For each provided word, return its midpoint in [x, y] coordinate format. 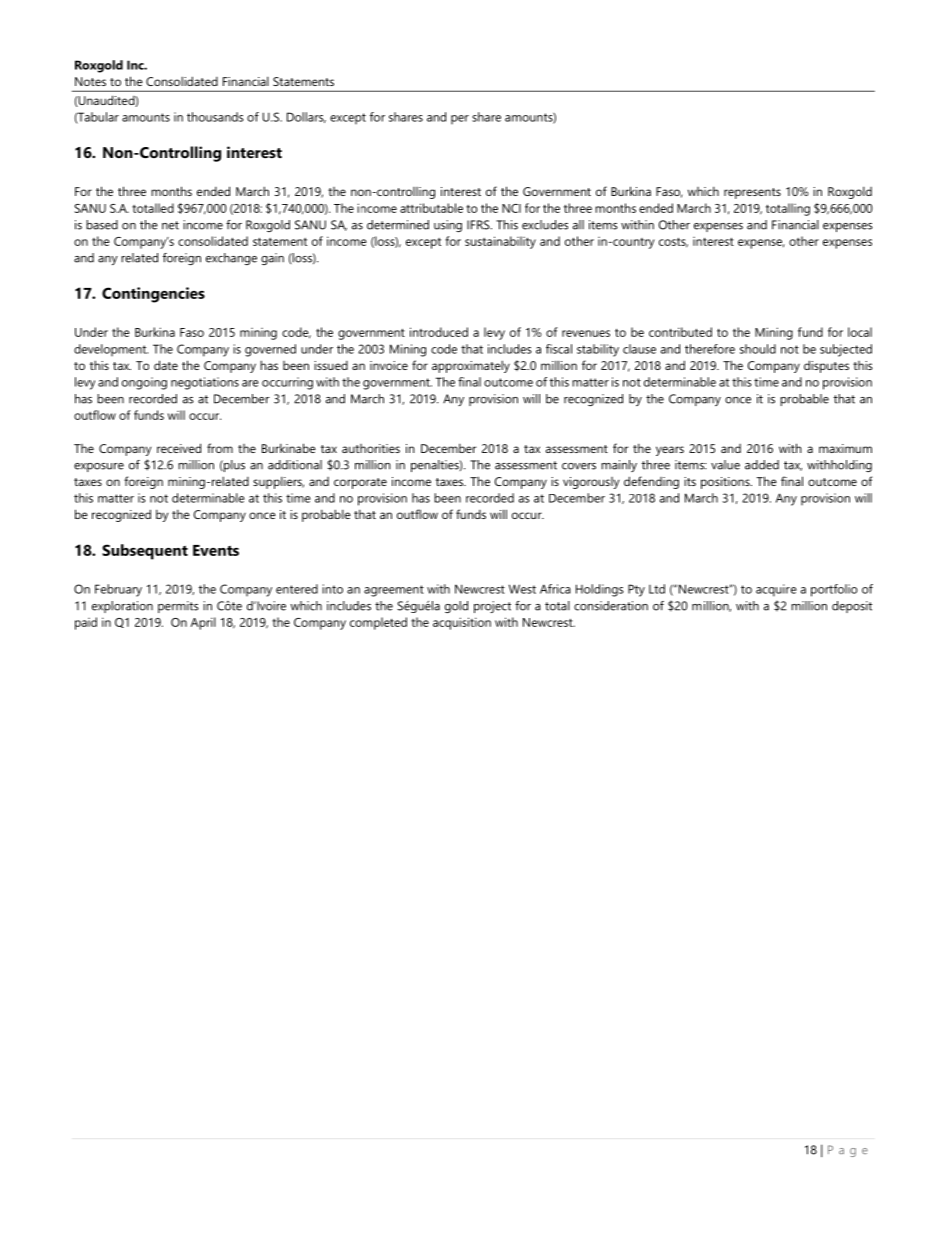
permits [178, 607]
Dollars [306, 117]
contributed [680, 332]
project [492, 607]
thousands [215, 117]
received [179, 448]
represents [752, 193]
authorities [371, 448]
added [762, 465]
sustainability [500, 242]
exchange [231, 259]
